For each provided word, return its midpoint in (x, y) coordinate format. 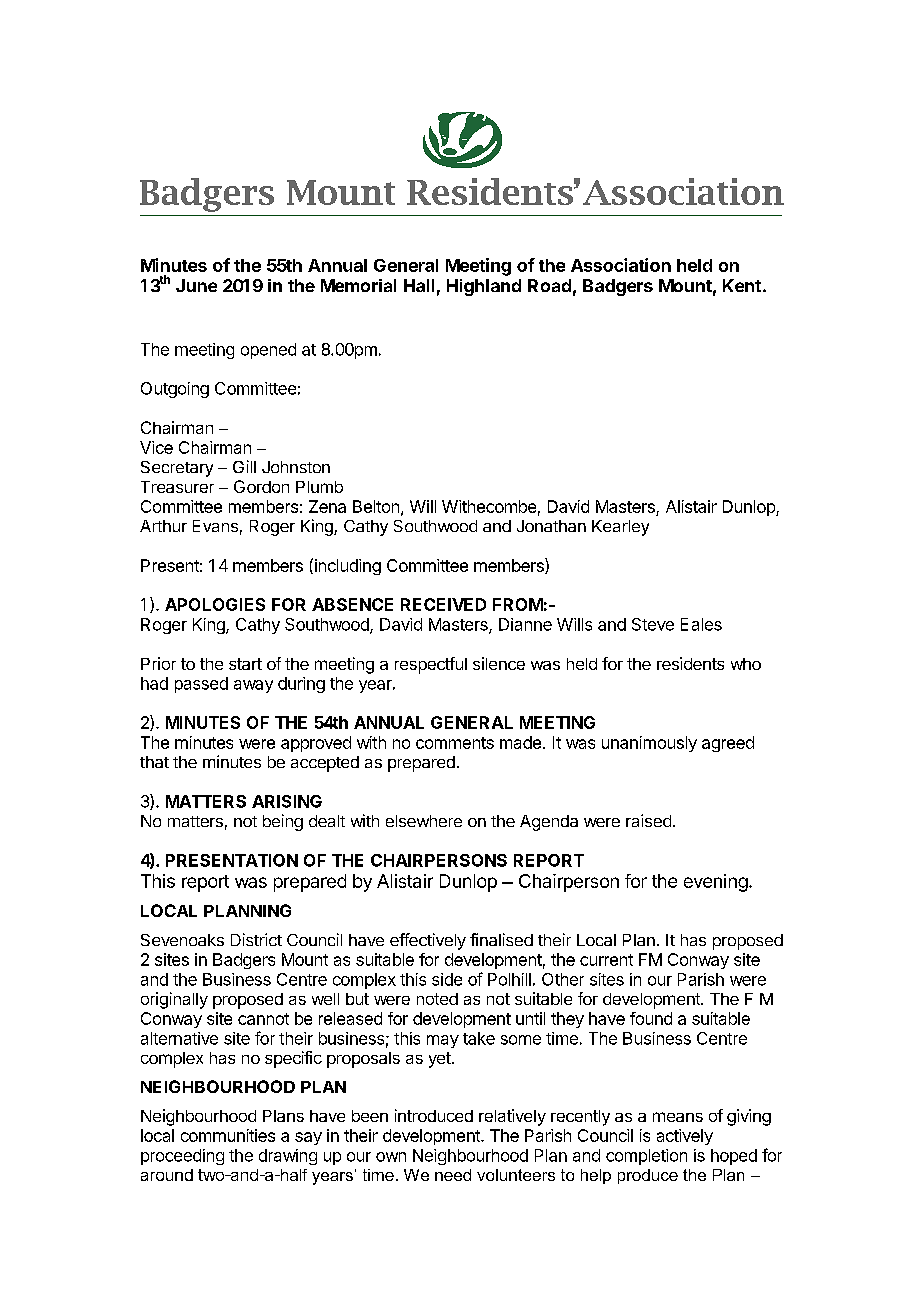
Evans (215, 526)
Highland (484, 287)
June (196, 285)
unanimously (649, 744)
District (256, 939)
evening (716, 883)
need (453, 1175)
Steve (653, 624)
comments (455, 743)
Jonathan (551, 526)
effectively (428, 941)
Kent (742, 285)
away (253, 686)
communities (228, 1135)
